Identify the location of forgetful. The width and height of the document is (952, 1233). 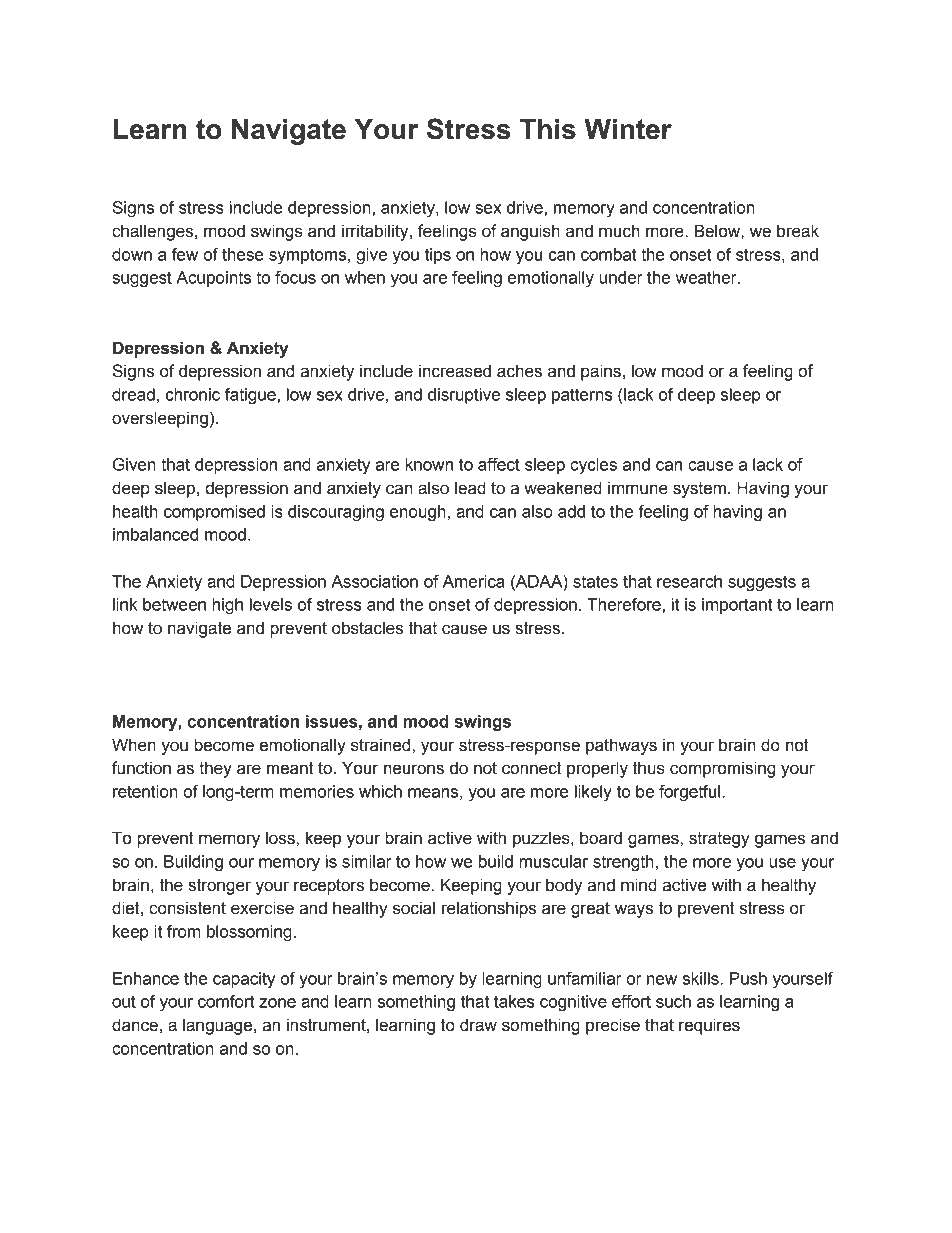
(689, 793).
